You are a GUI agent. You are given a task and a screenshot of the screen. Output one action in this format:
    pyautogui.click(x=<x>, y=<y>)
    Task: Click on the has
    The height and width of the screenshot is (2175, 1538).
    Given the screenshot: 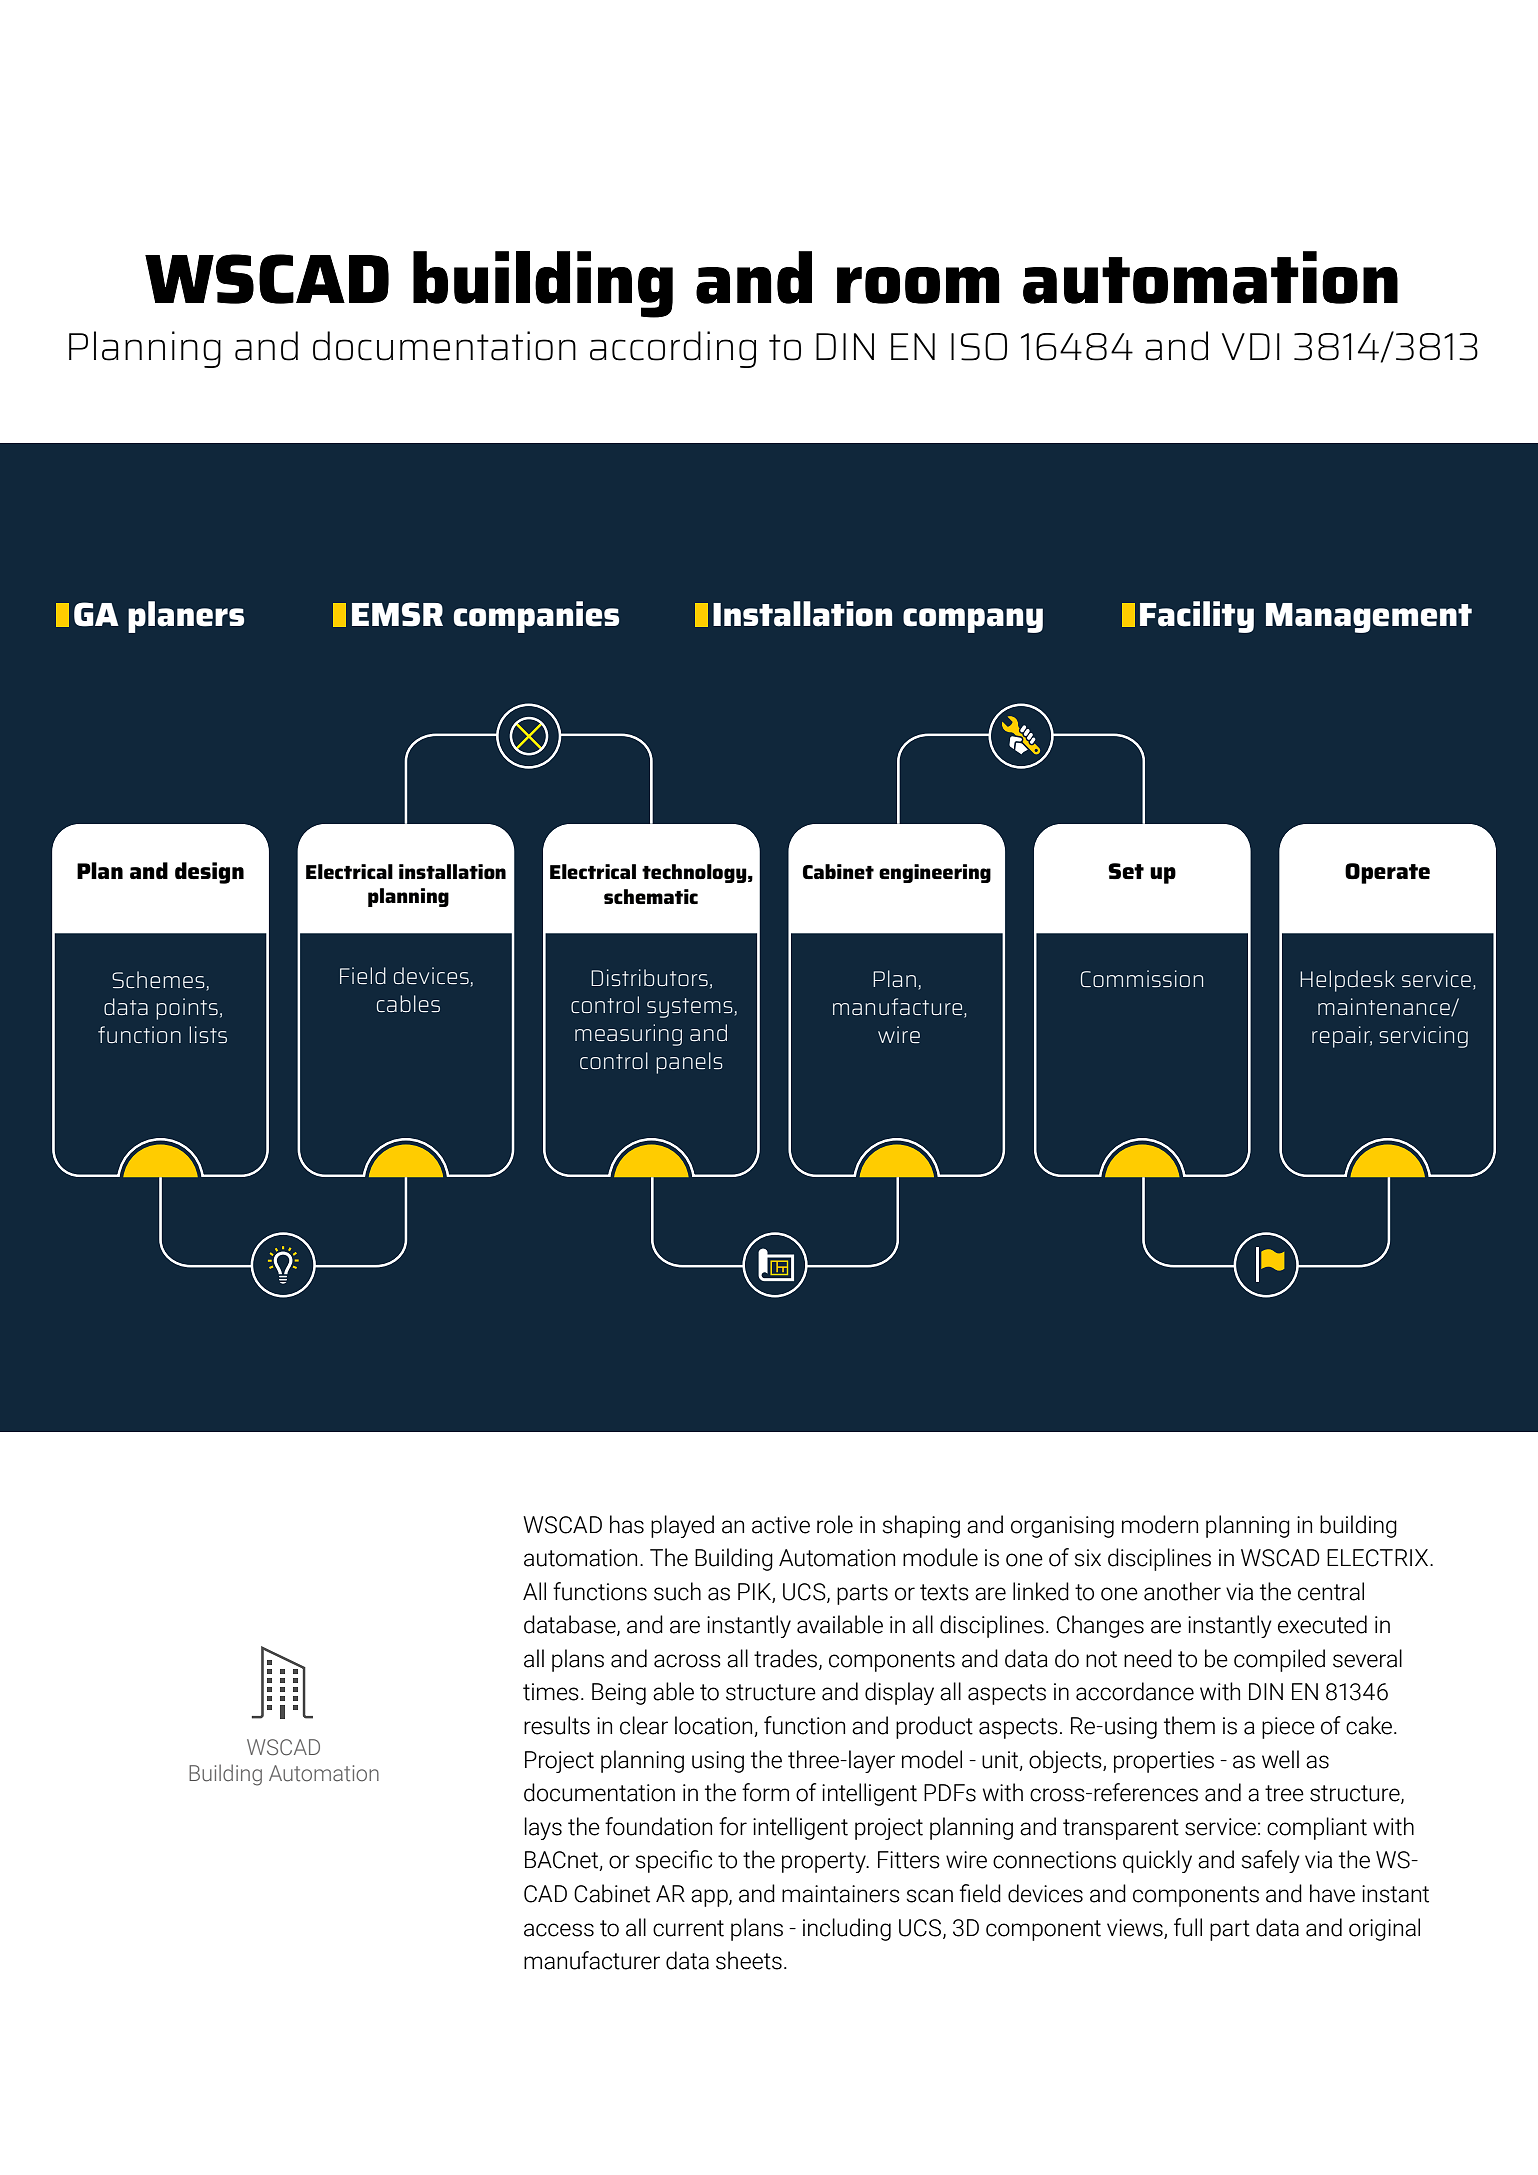 What is the action you would take?
    pyautogui.click(x=627, y=1524)
